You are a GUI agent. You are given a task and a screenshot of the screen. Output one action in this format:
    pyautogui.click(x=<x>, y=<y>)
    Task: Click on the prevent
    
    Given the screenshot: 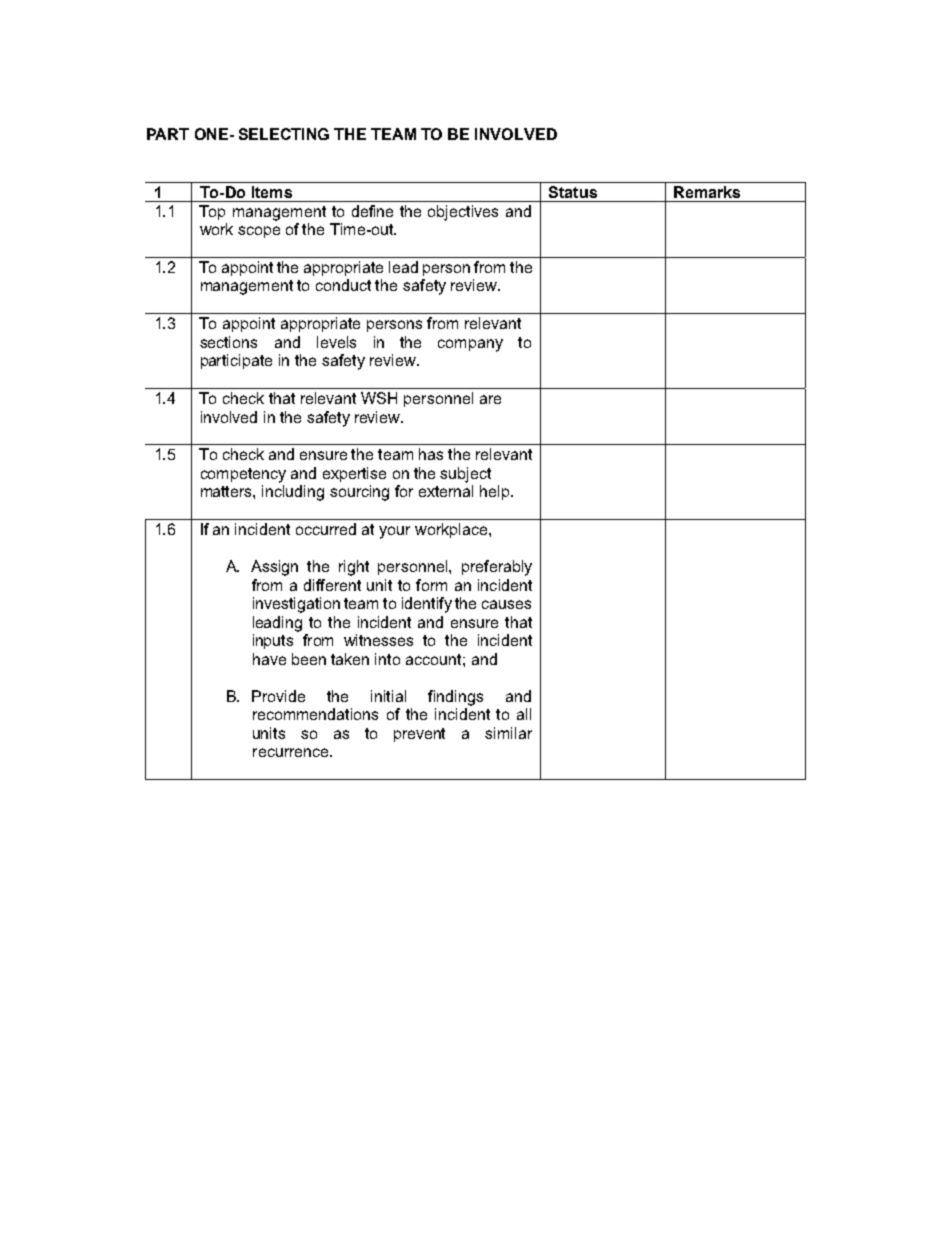 What is the action you would take?
    pyautogui.click(x=419, y=735)
